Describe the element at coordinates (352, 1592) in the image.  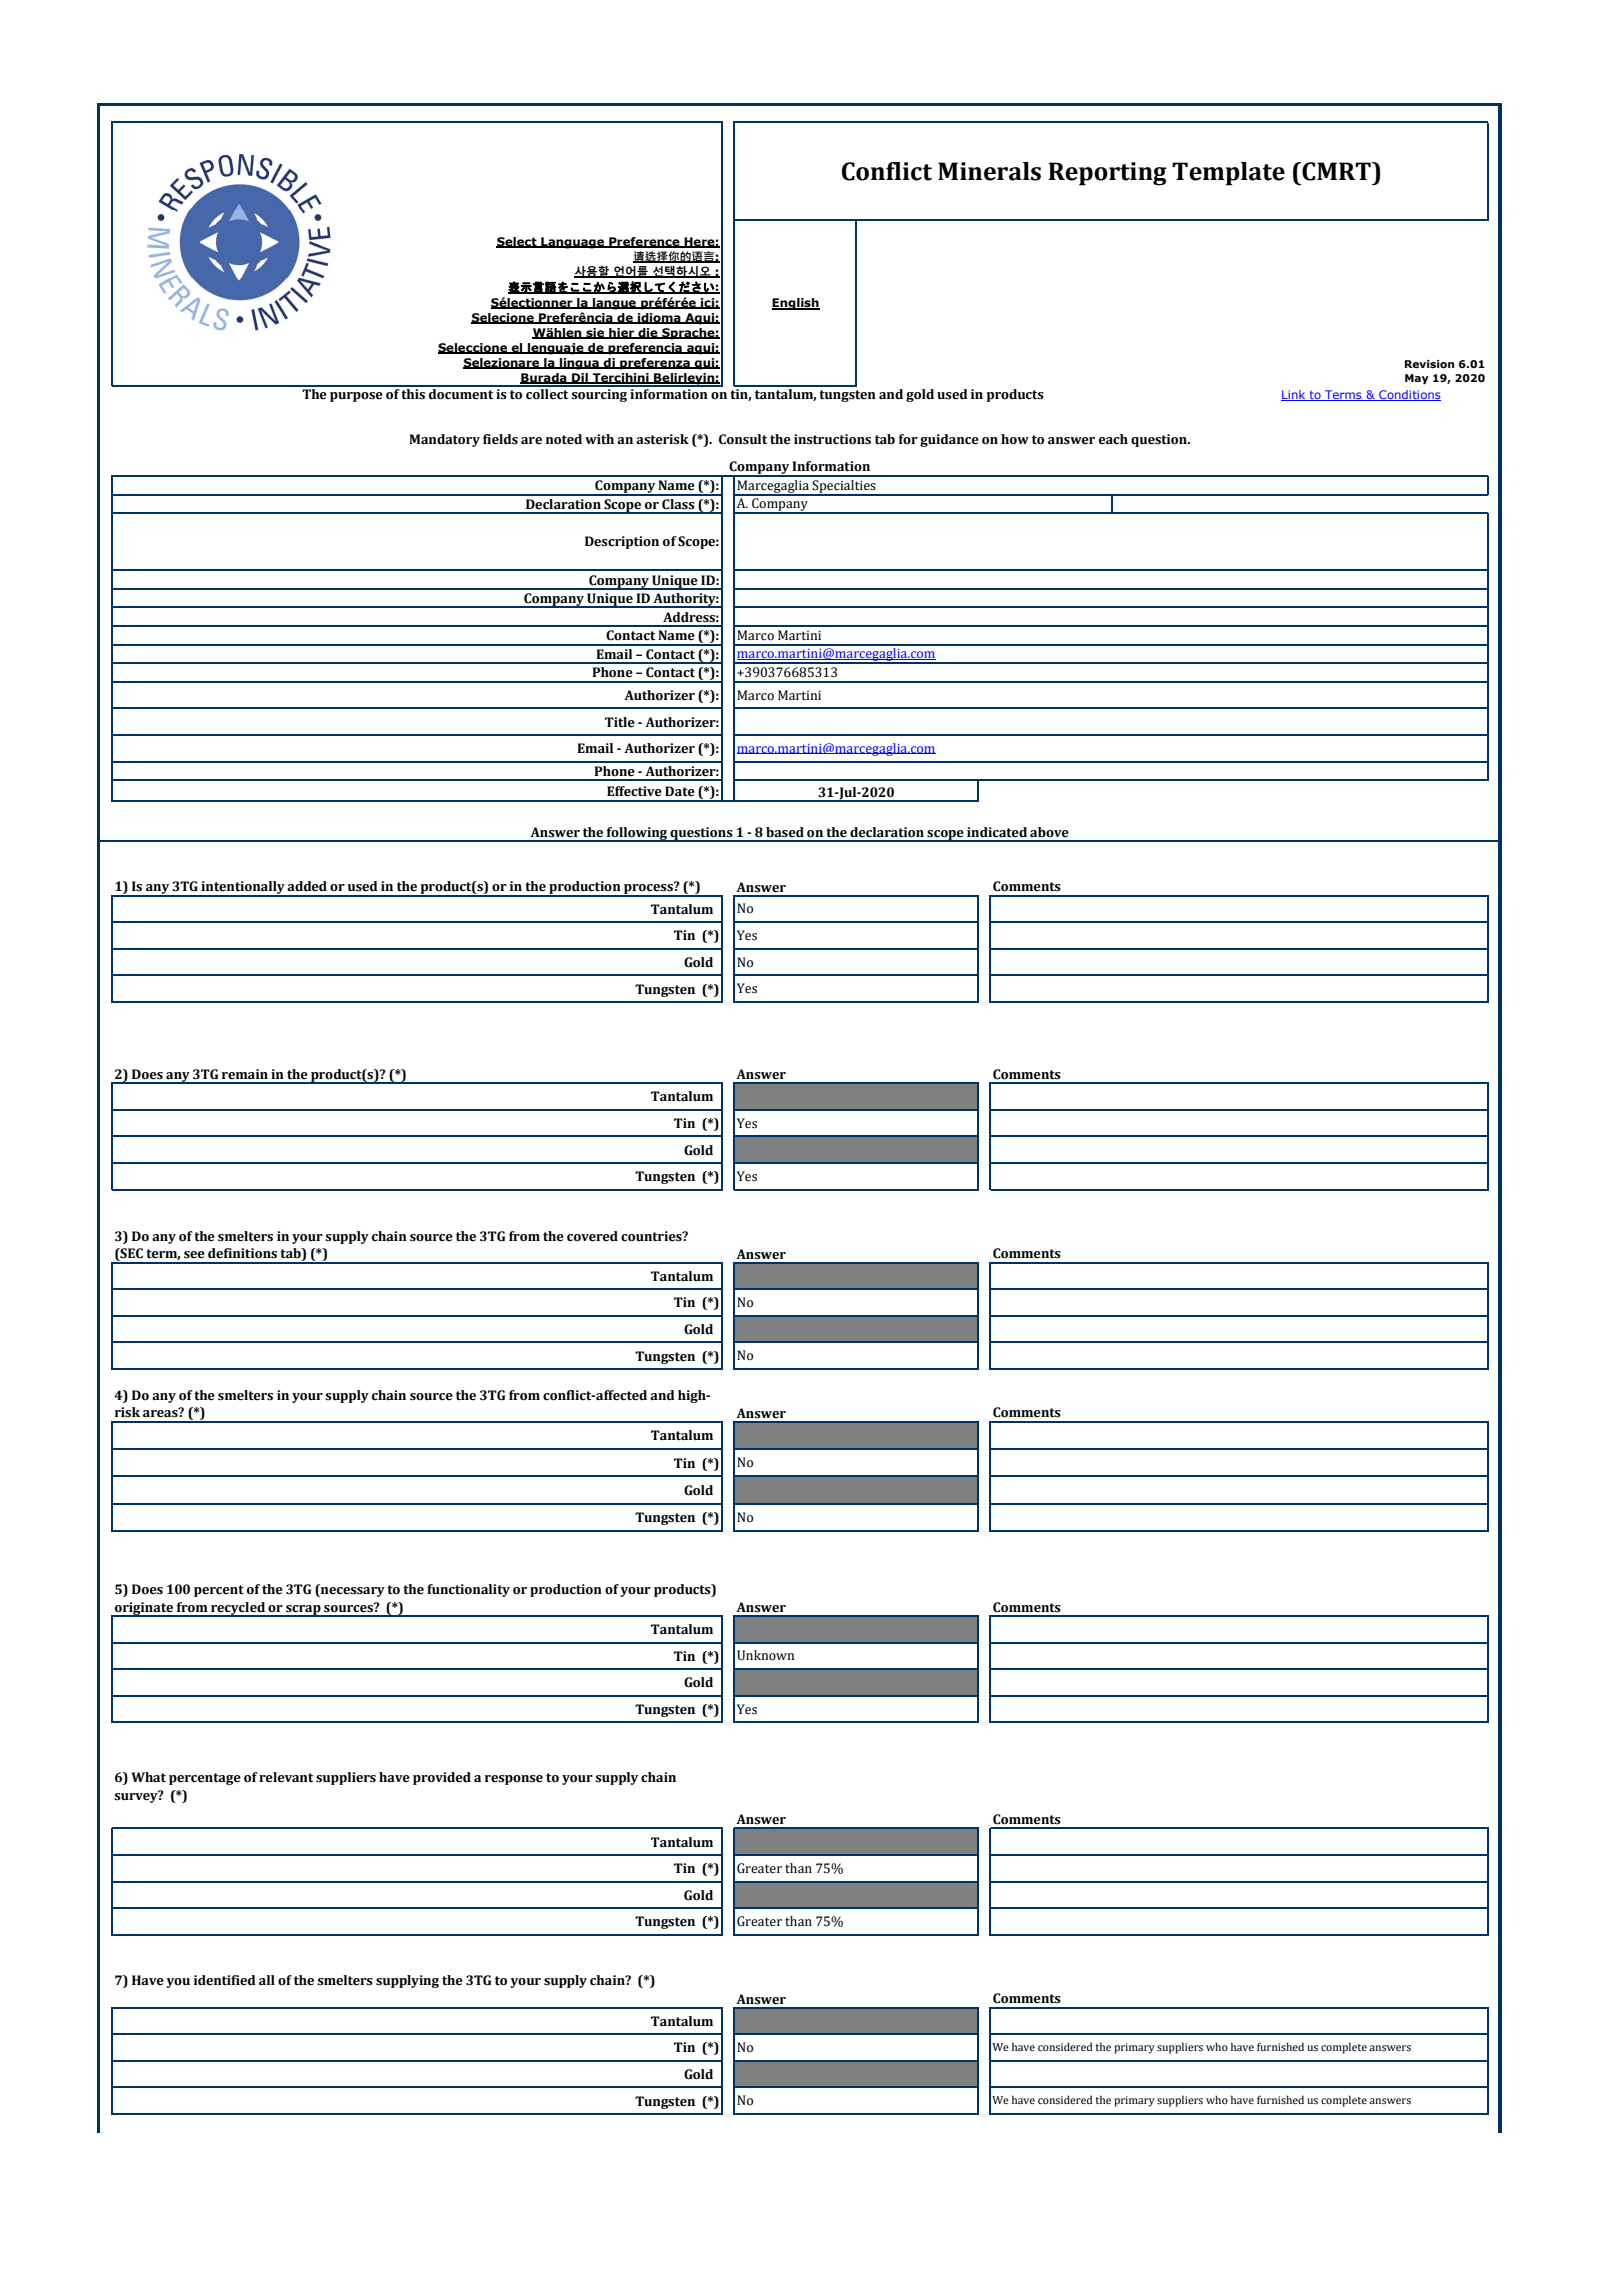
I see `necessary` at that location.
